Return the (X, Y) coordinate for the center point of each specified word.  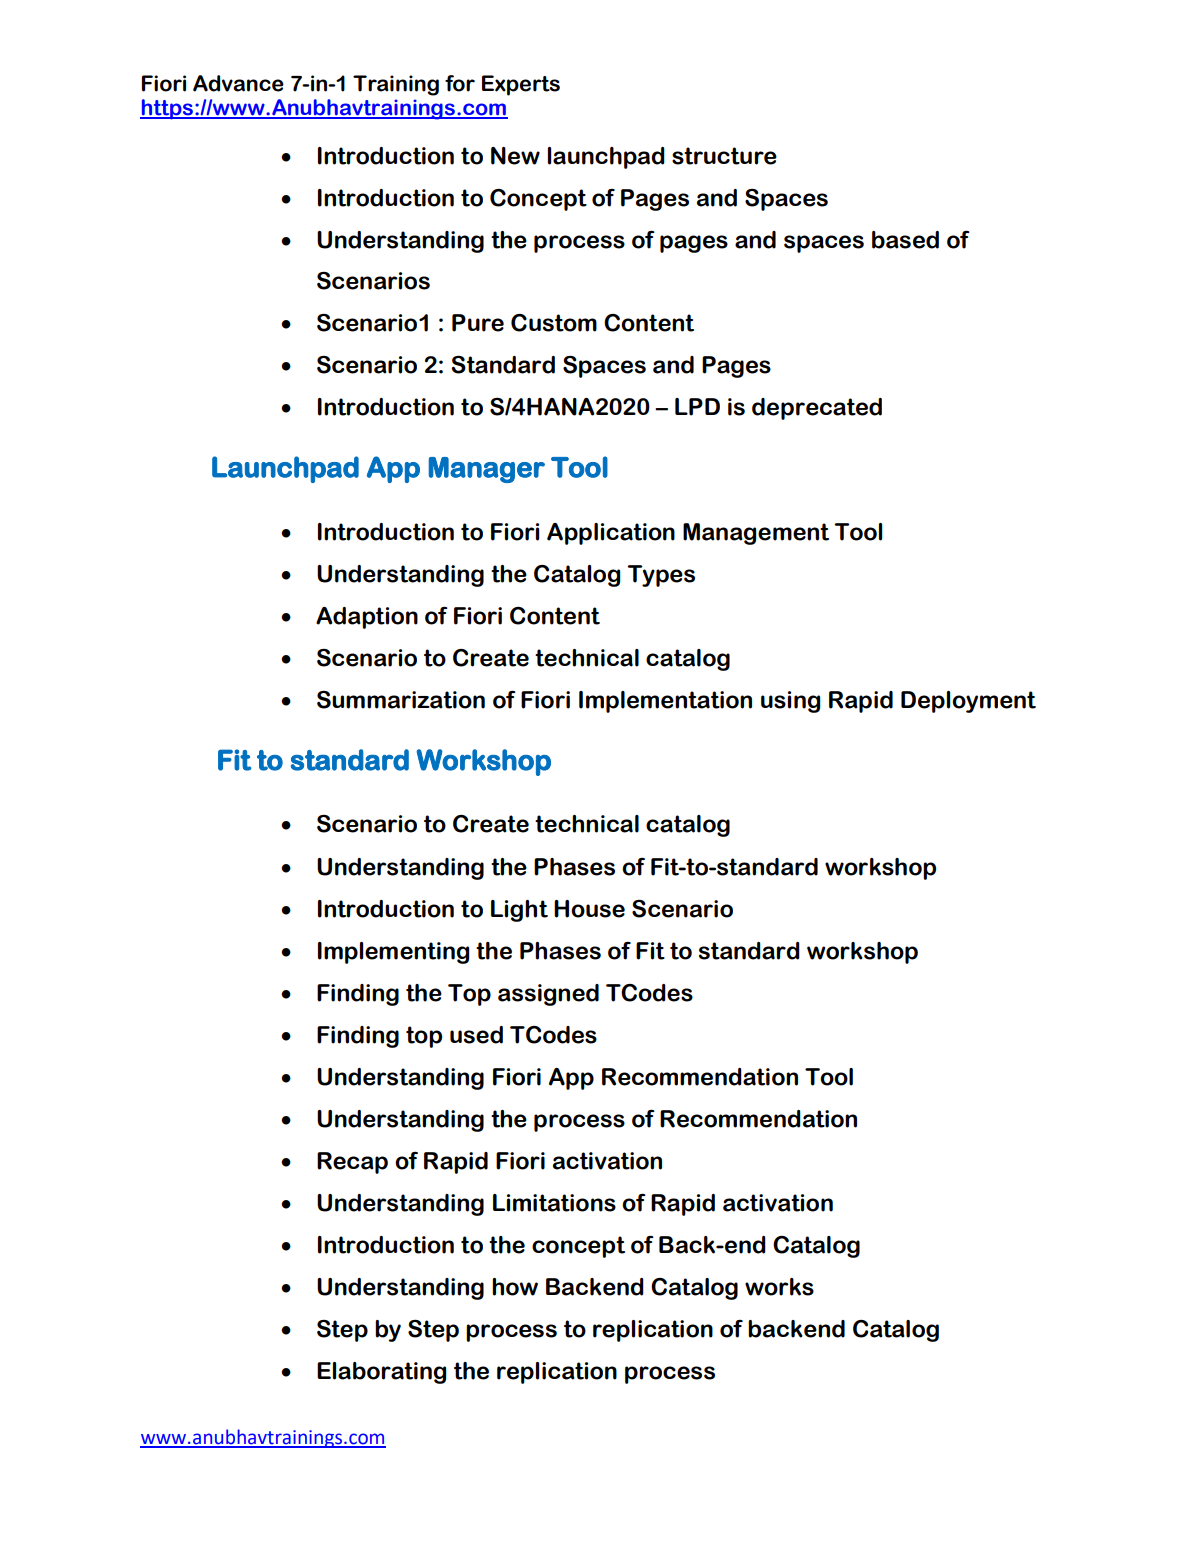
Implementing (393, 953)
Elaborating (381, 1373)
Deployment (968, 702)
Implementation (665, 702)
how (515, 1287)
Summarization (401, 700)
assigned (548, 995)
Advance (238, 83)
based (905, 240)
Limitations (554, 1203)
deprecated (817, 409)
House (589, 909)
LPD (697, 407)
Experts (521, 85)
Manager (487, 470)
